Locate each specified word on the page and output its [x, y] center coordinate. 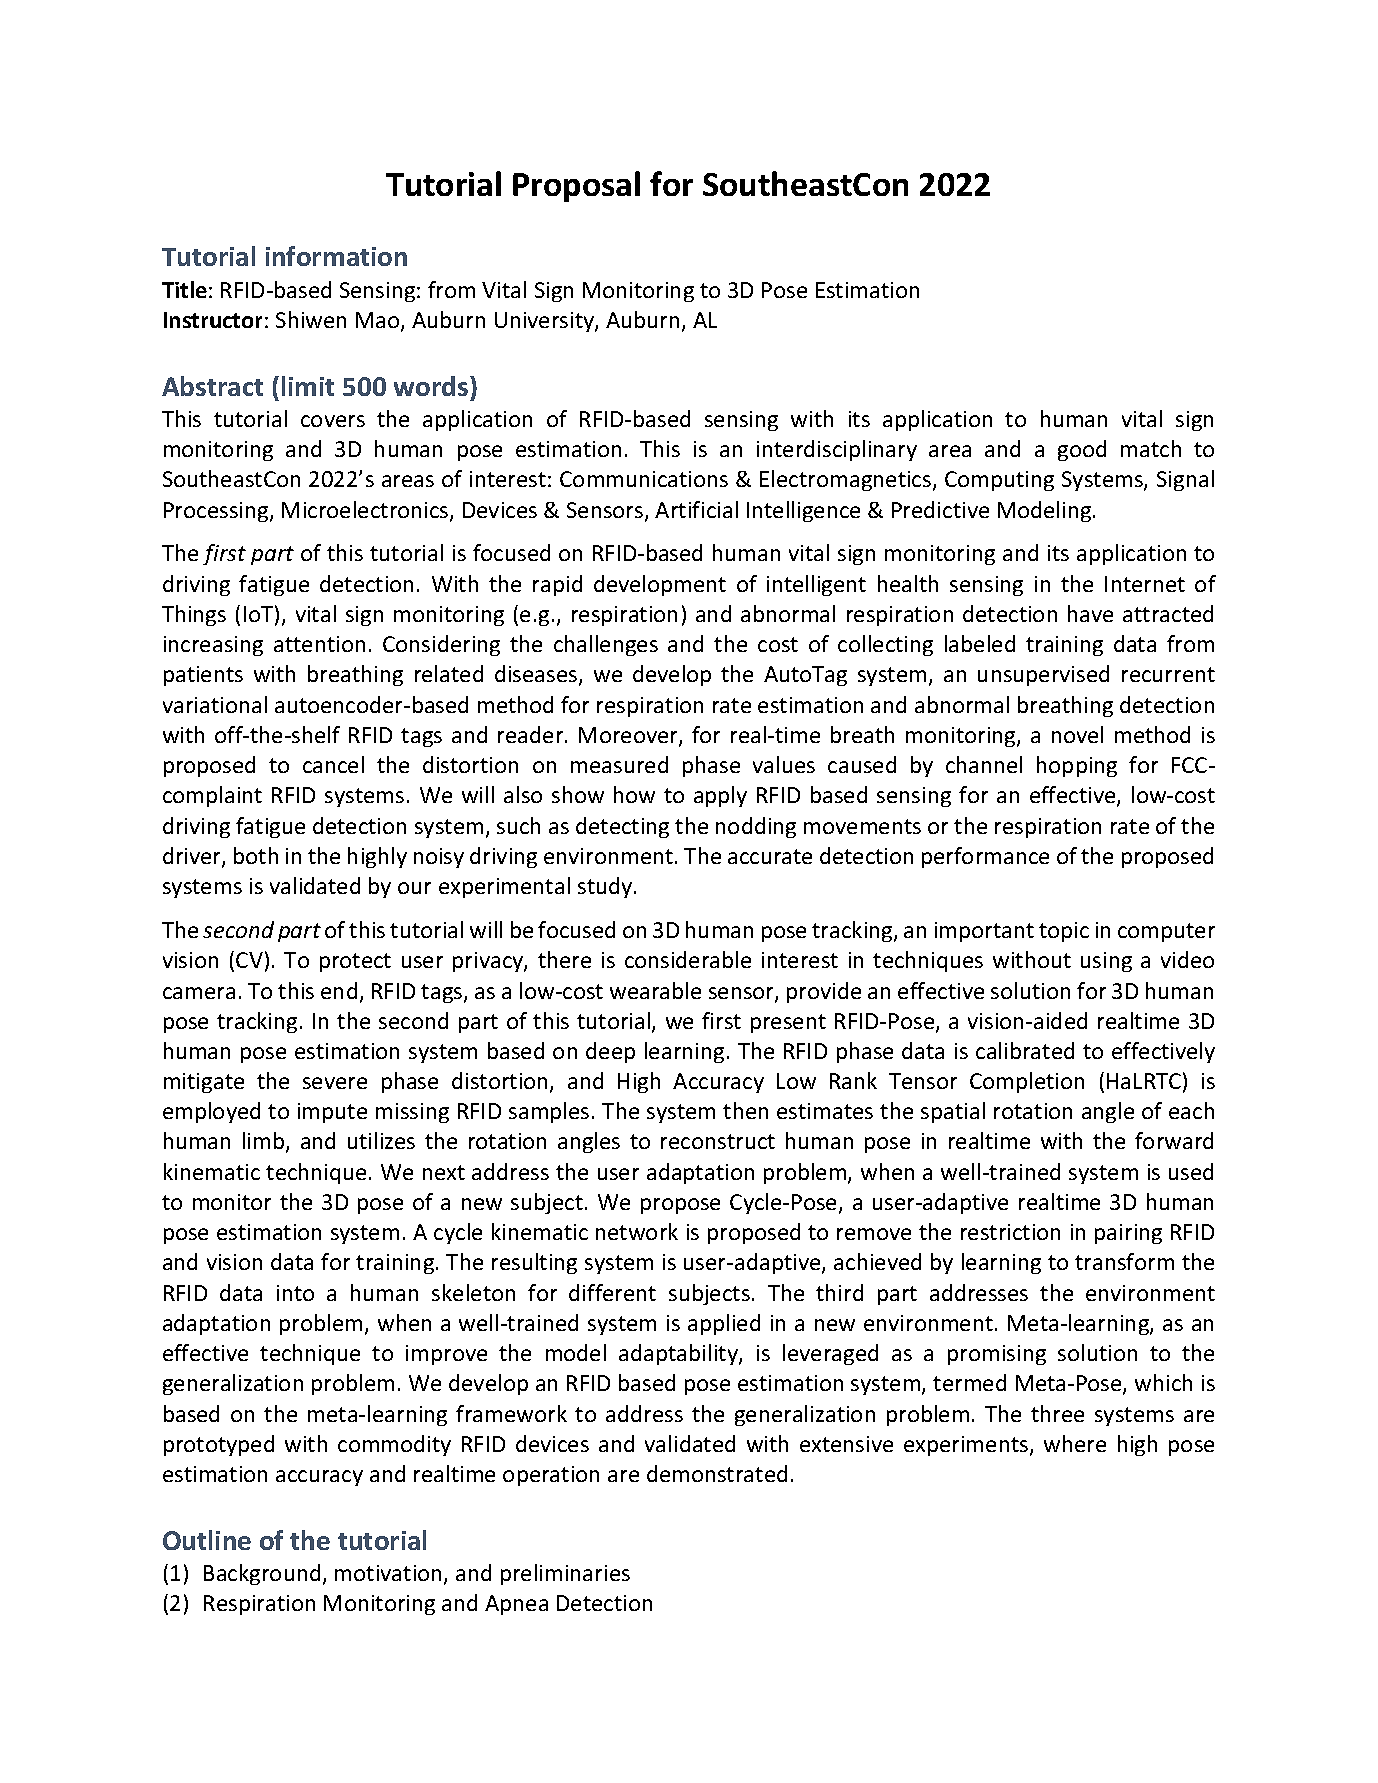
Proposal [576, 186]
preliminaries [565, 1574]
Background [262, 1574]
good [1082, 450]
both [256, 855]
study [606, 887]
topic [1064, 932]
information [336, 256]
